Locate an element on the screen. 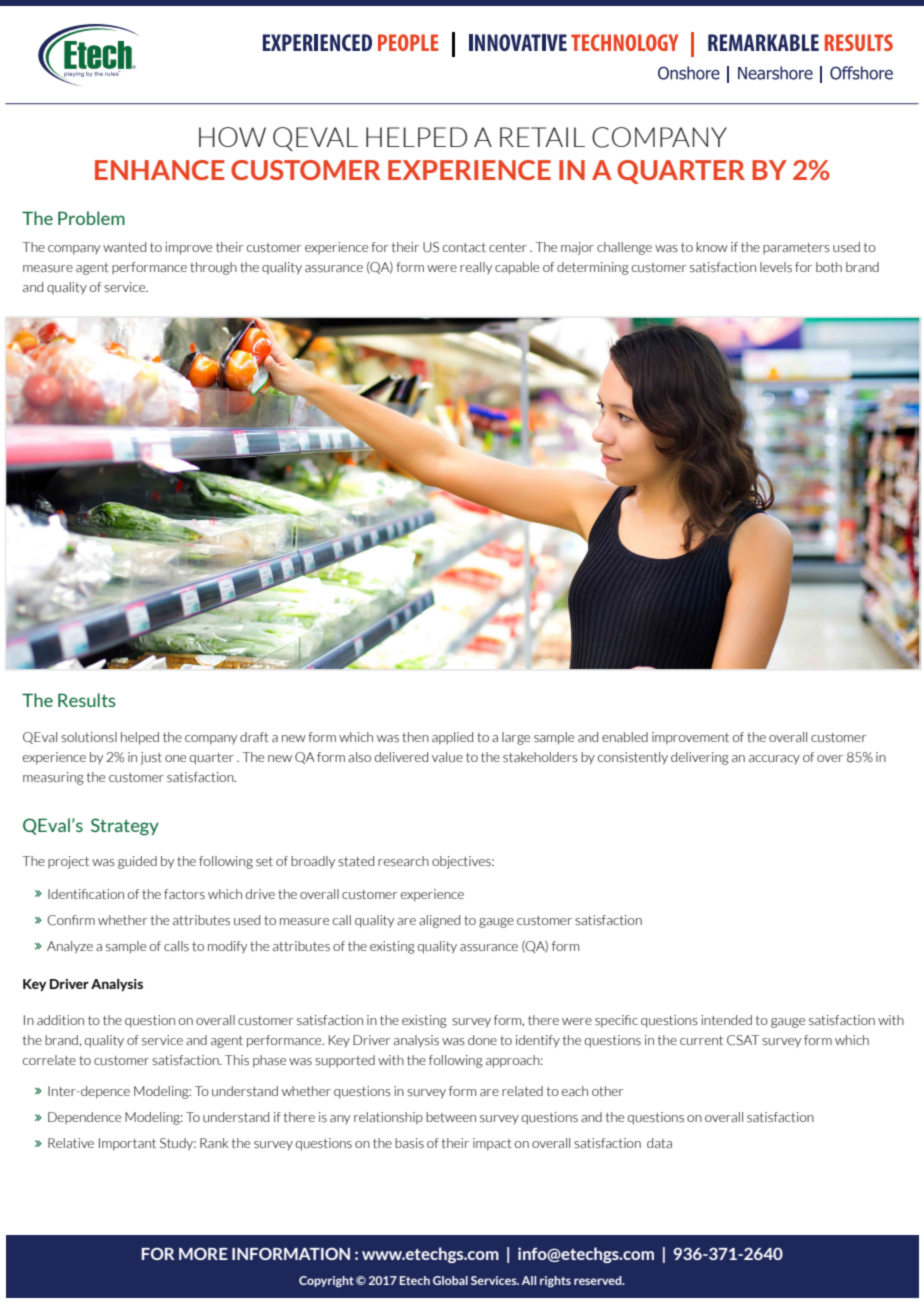 This screenshot has width=924, height=1303. enabled is located at coordinates (625, 737).
